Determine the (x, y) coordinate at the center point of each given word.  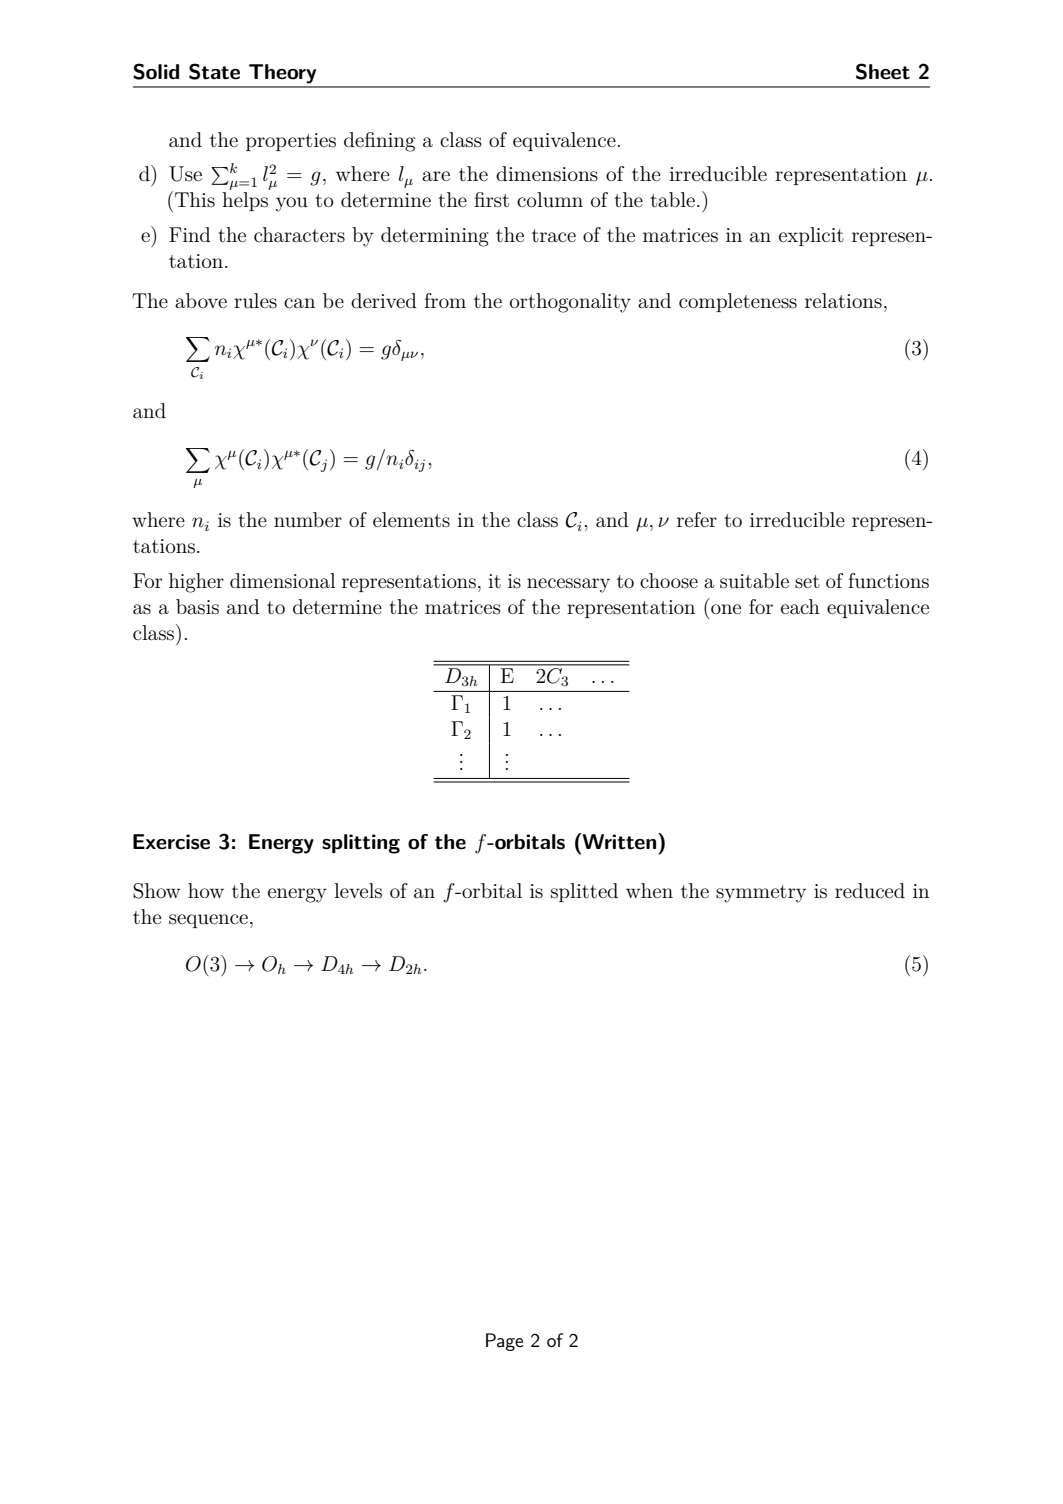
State (214, 71)
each (800, 607)
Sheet (883, 71)
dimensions (547, 174)
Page (504, 1342)
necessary (568, 585)
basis (197, 607)
